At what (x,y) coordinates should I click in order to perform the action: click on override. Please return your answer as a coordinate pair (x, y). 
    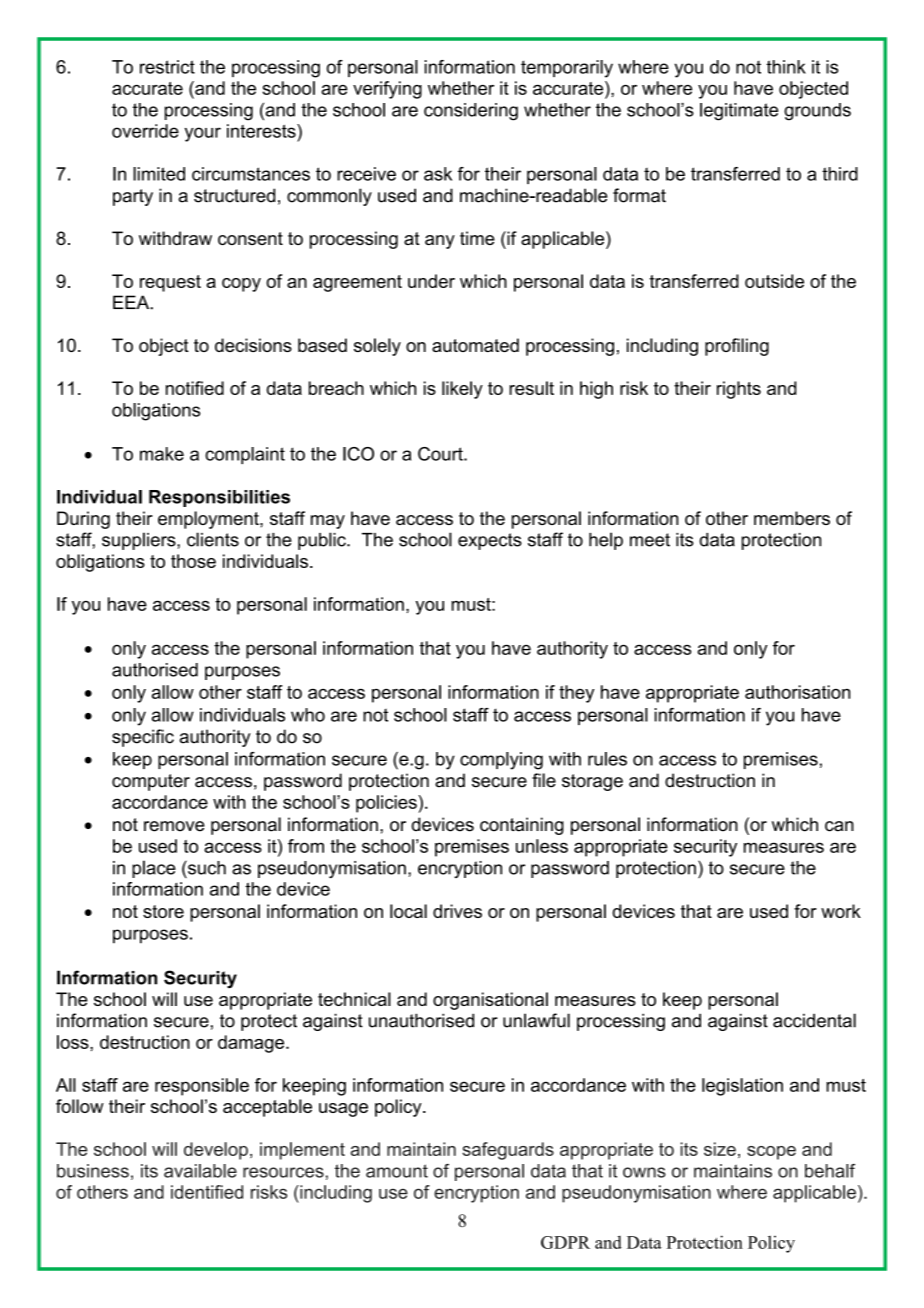
    Looking at the image, I should click on (145, 131).
